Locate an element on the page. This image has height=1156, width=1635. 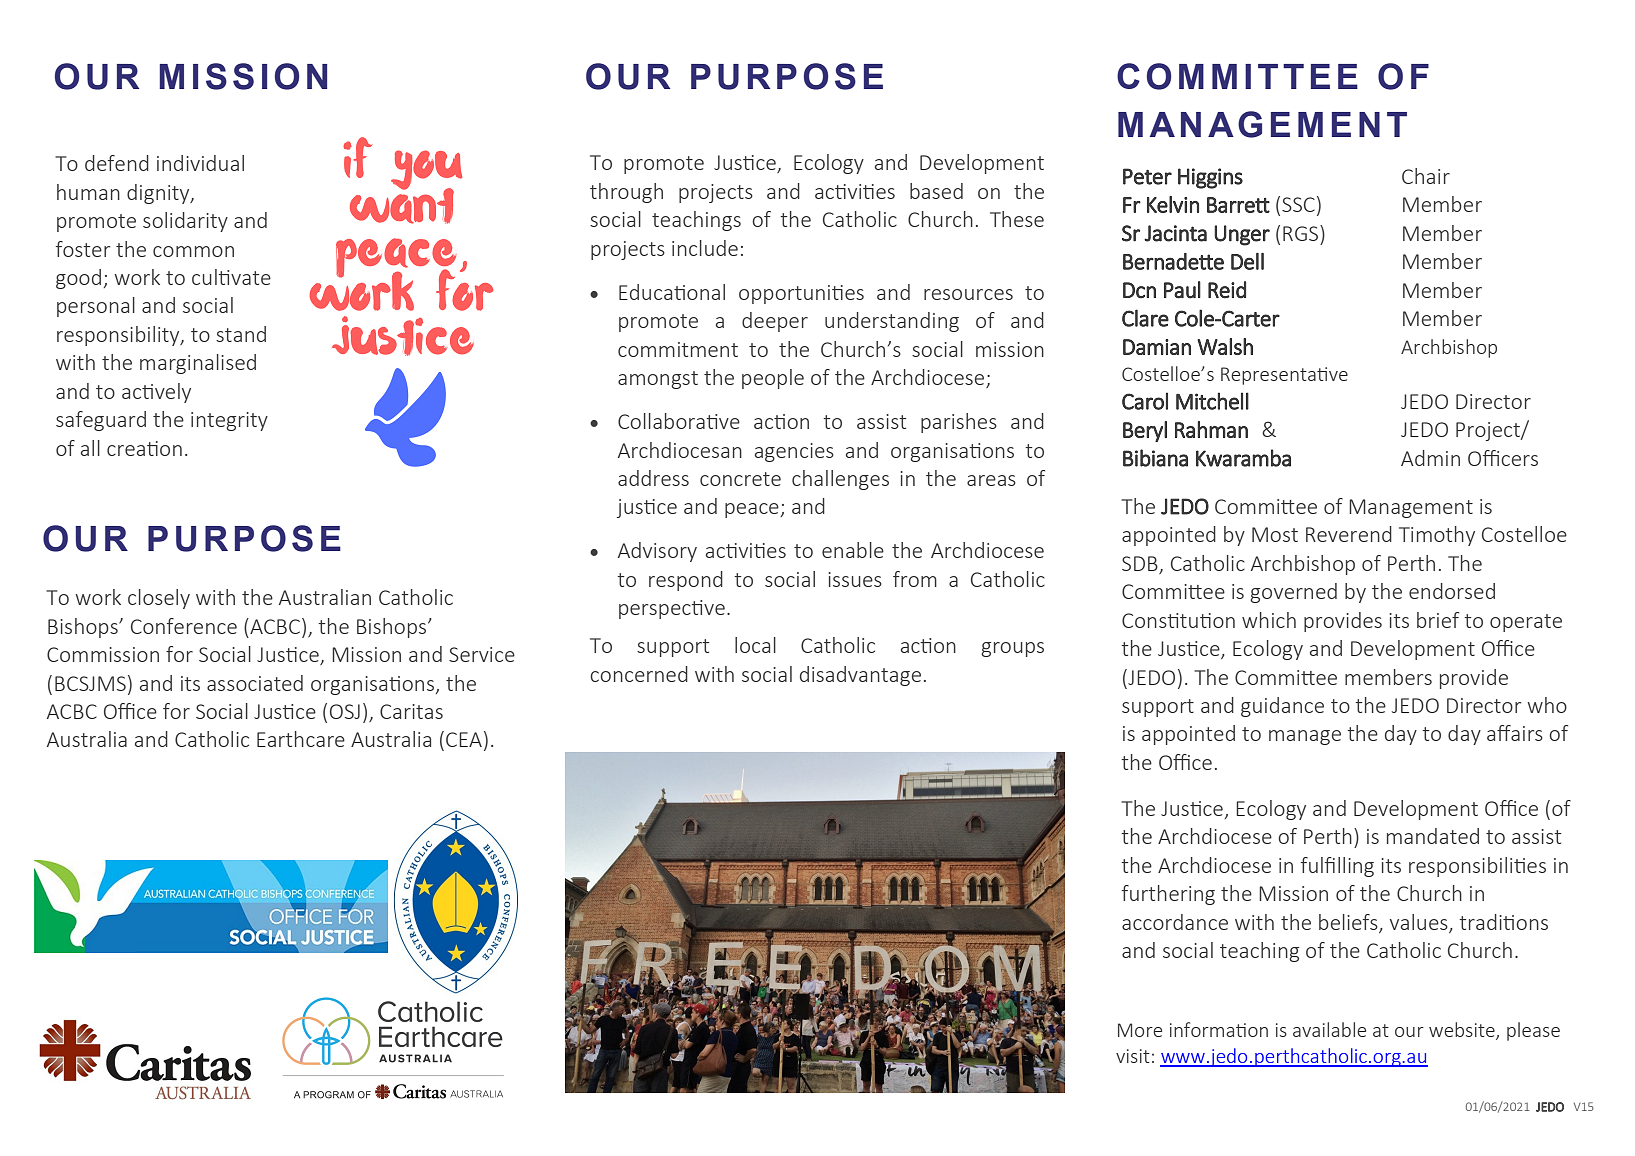
mandated is located at coordinates (1433, 836).
